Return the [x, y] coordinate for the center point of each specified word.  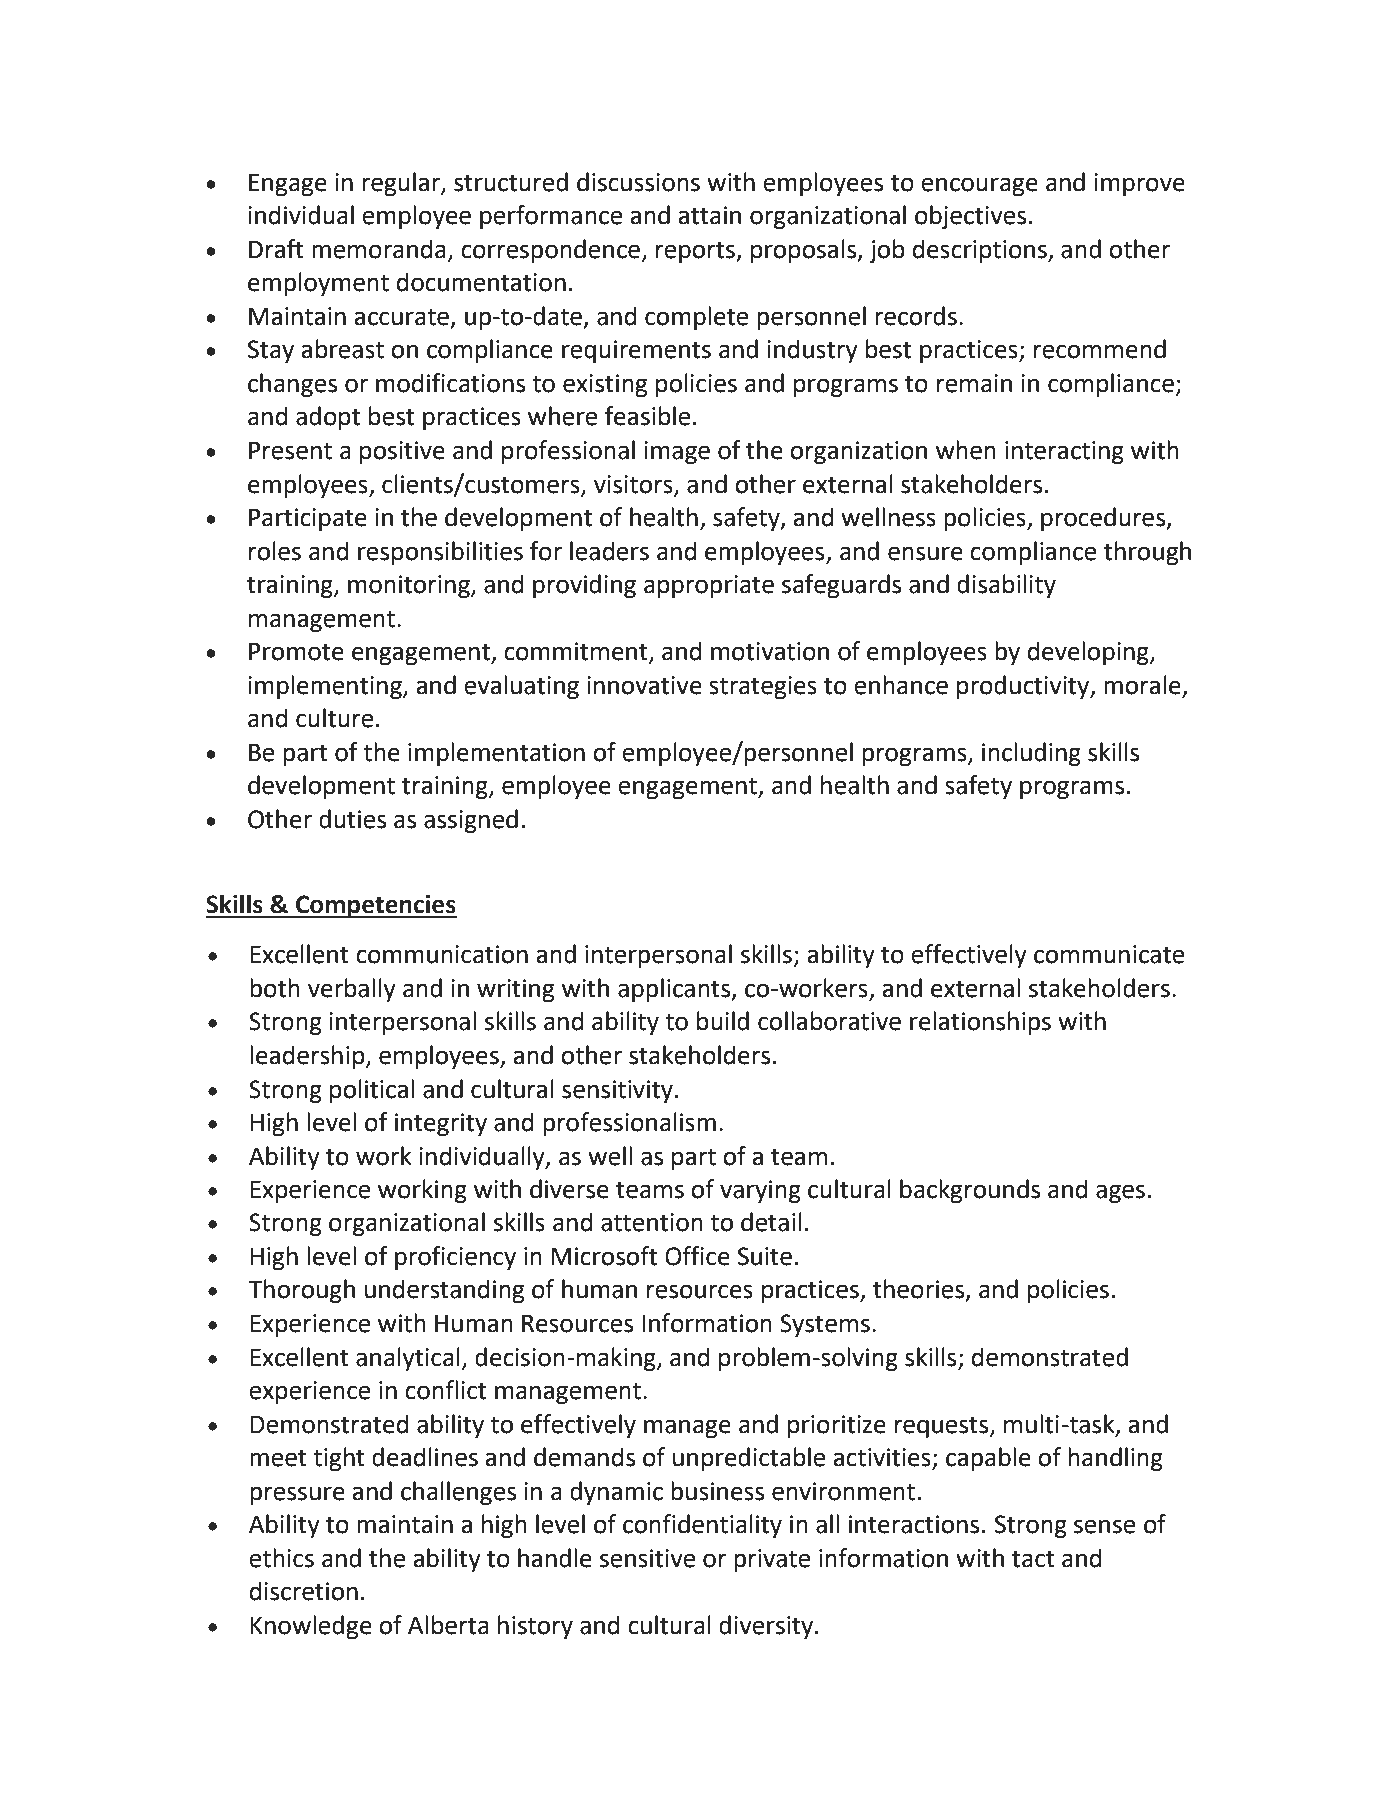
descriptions [981, 251]
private [772, 1560]
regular [402, 184]
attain [709, 215]
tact [1033, 1559]
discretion [304, 1591]
